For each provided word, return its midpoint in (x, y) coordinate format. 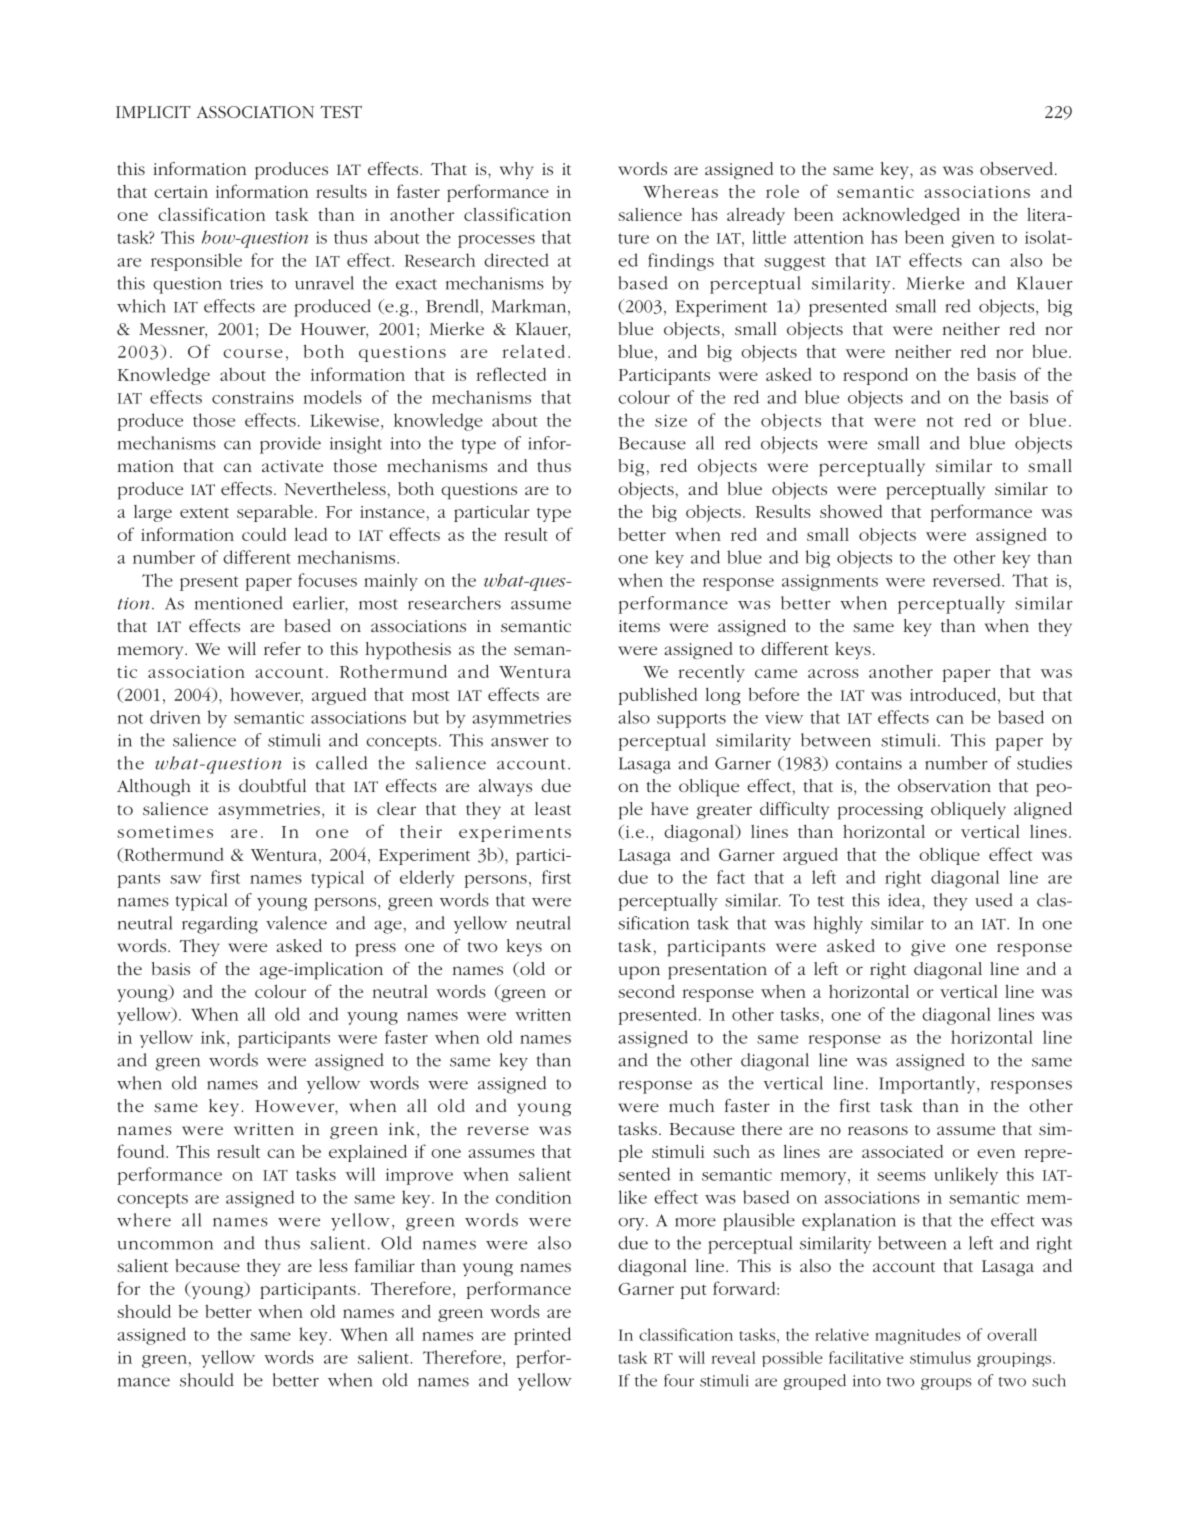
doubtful (272, 785)
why (517, 170)
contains (869, 763)
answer (520, 742)
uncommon (165, 1245)
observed (1018, 168)
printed (542, 1336)
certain (181, 192)
